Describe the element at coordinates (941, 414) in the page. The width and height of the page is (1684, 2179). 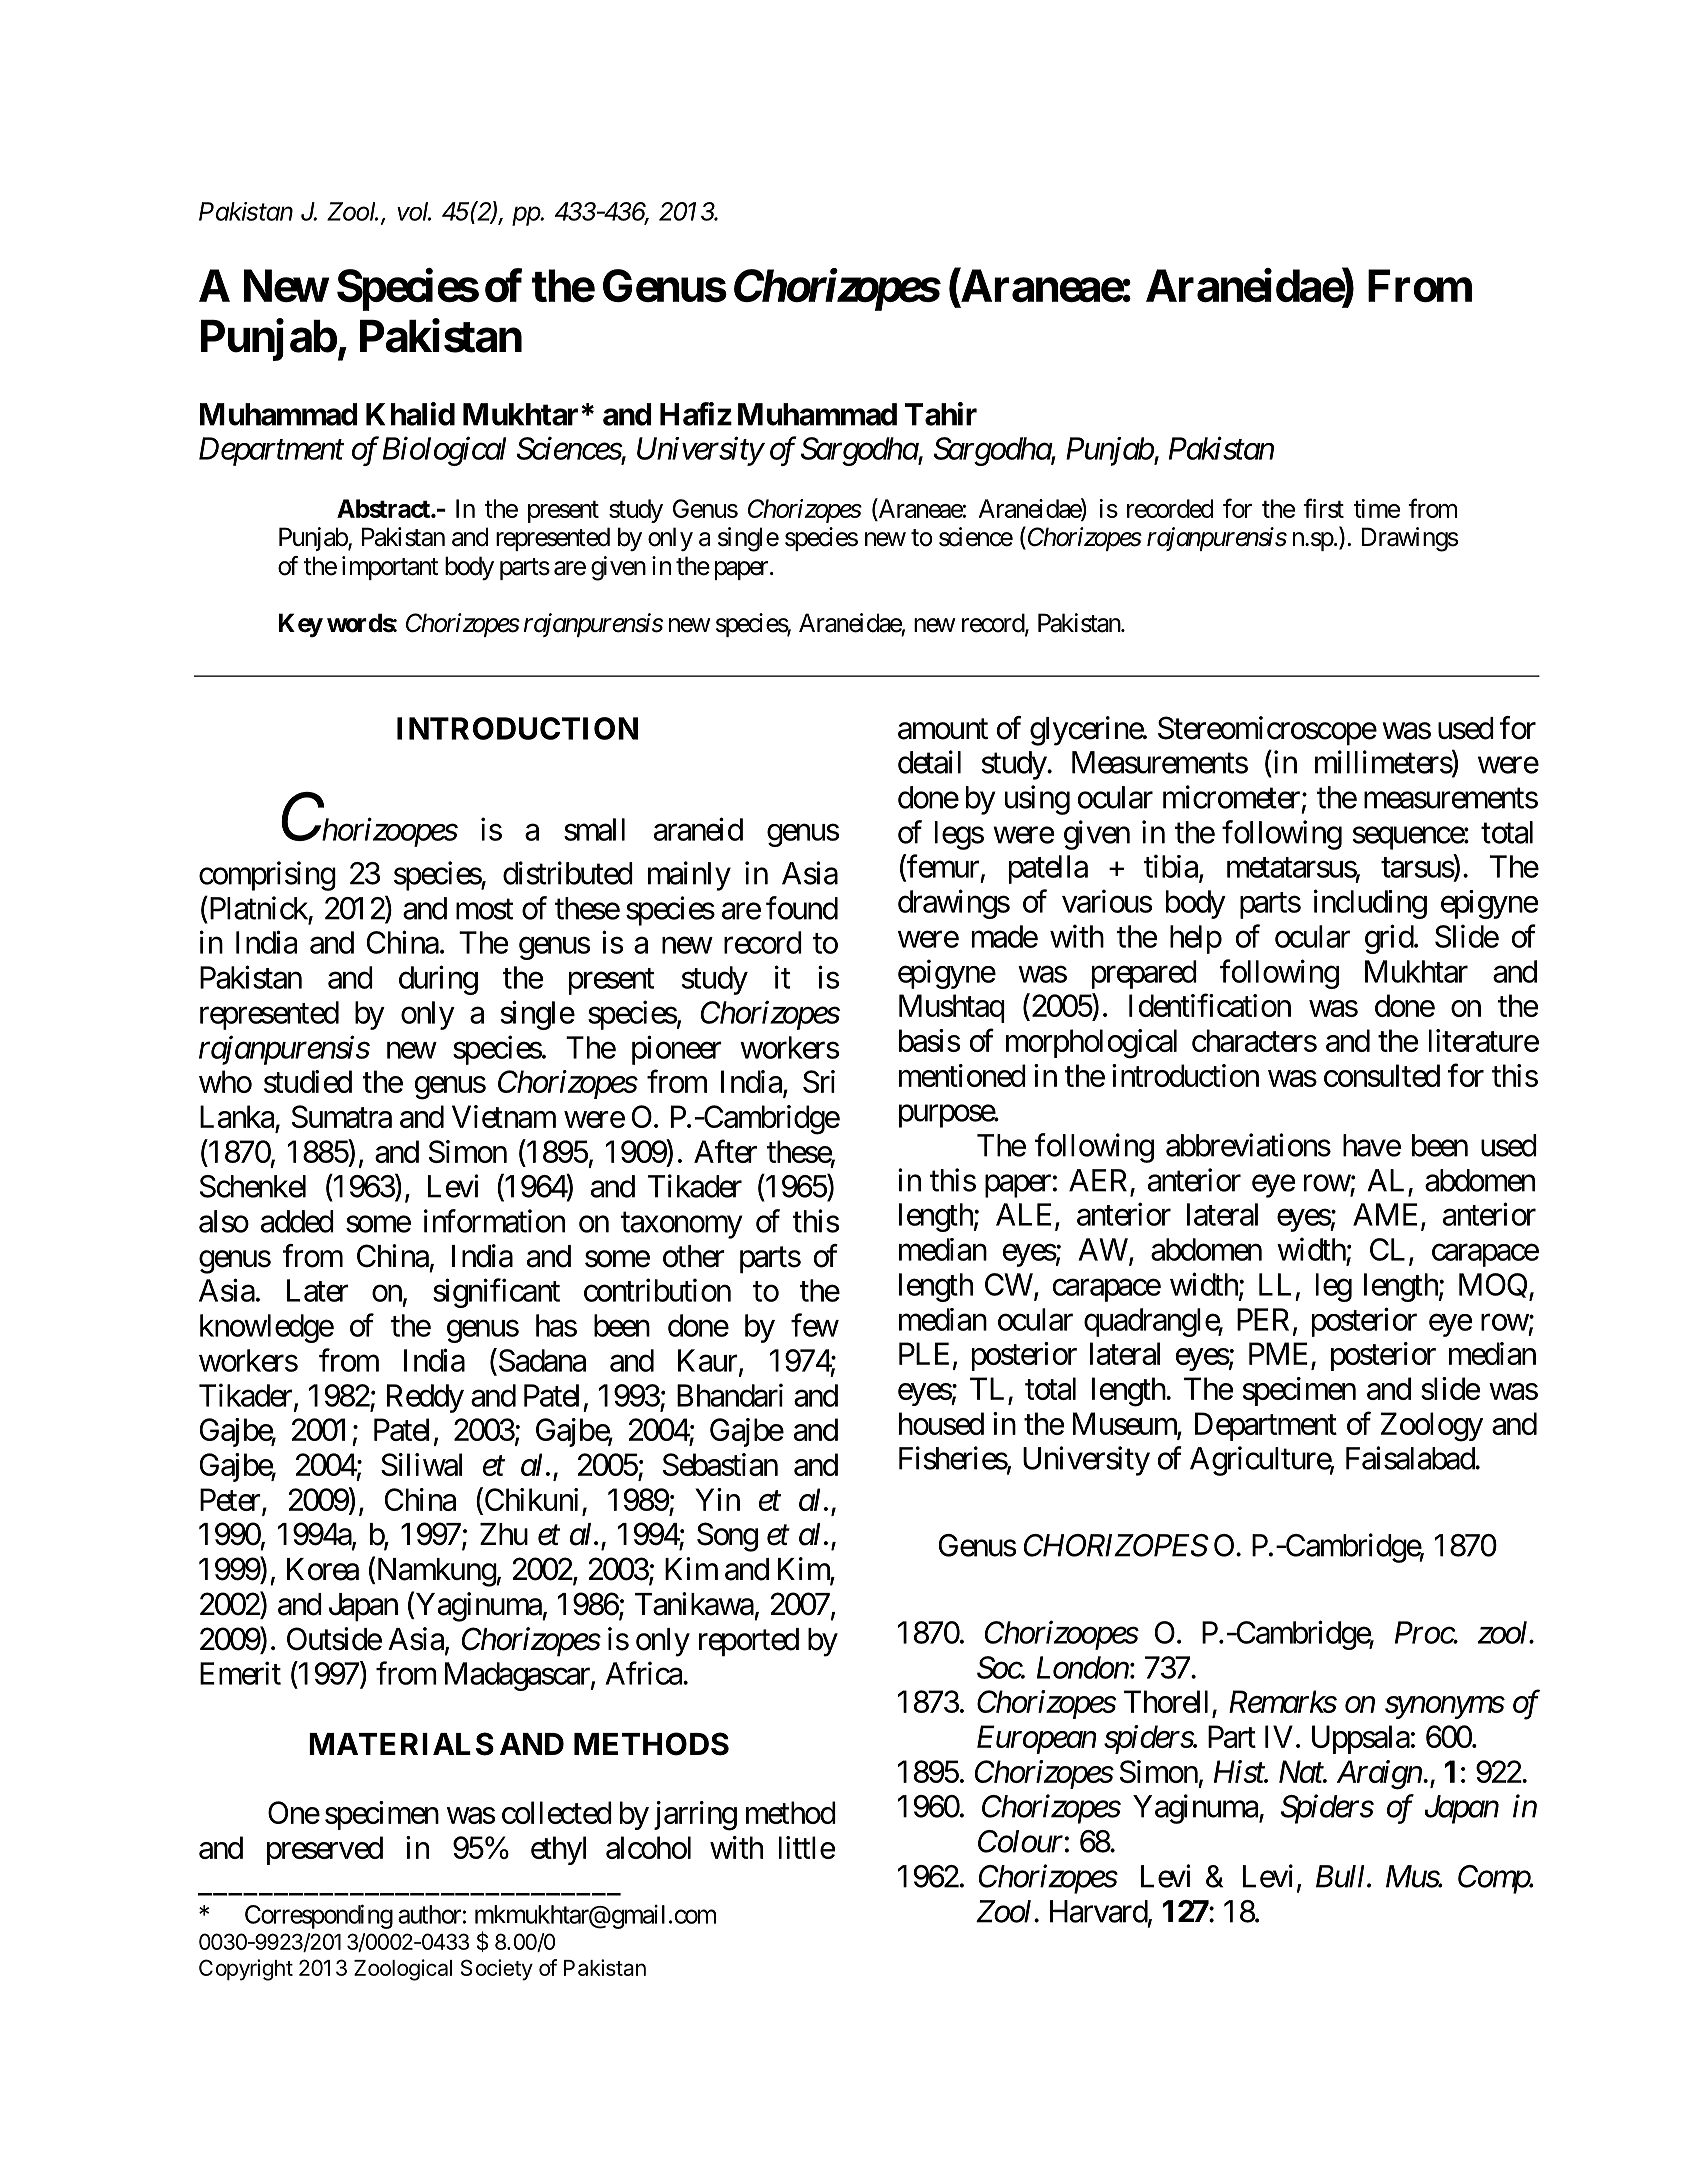
I see `Tahir` at that location.
